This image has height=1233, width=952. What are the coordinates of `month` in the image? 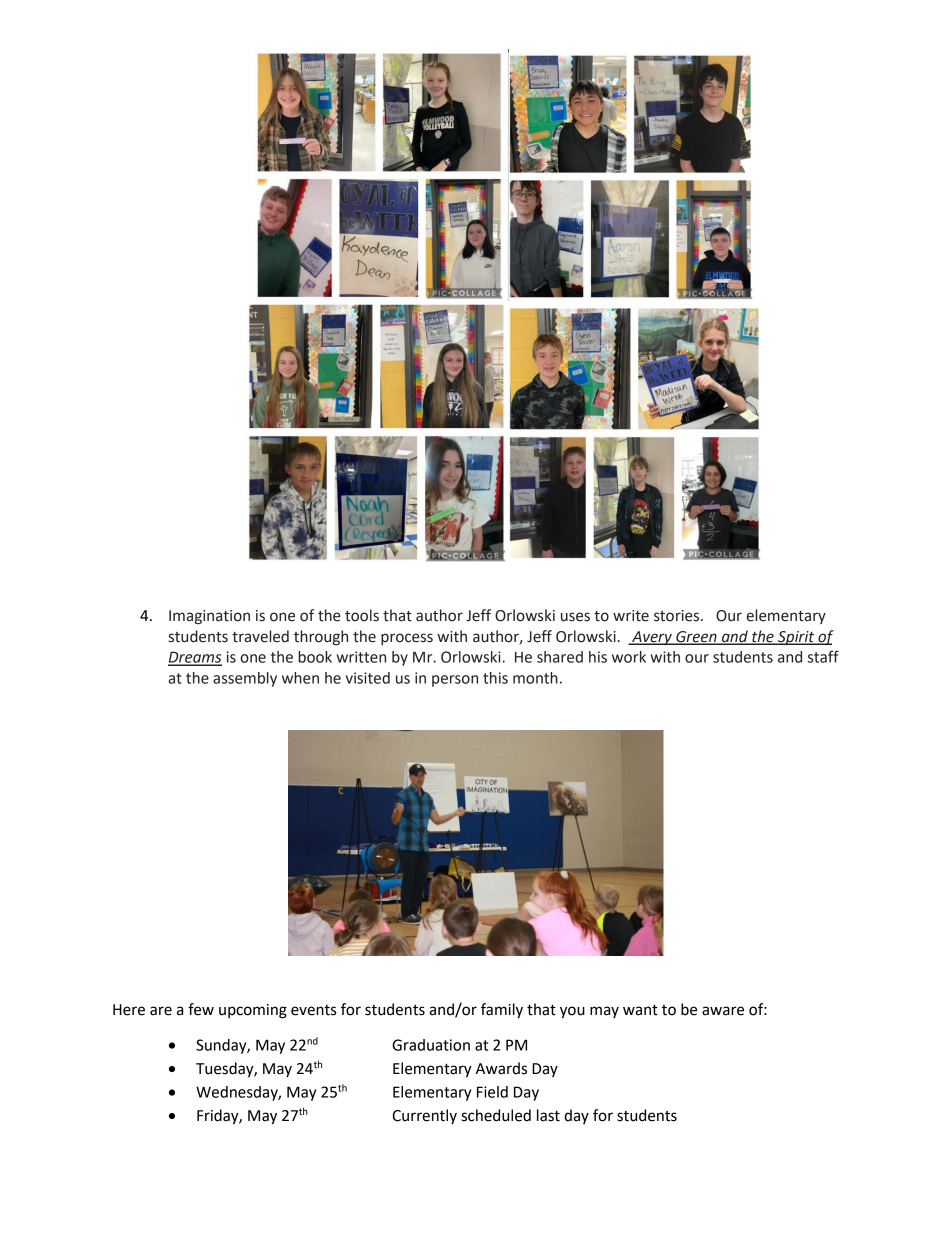 It's located at (535, 678).
